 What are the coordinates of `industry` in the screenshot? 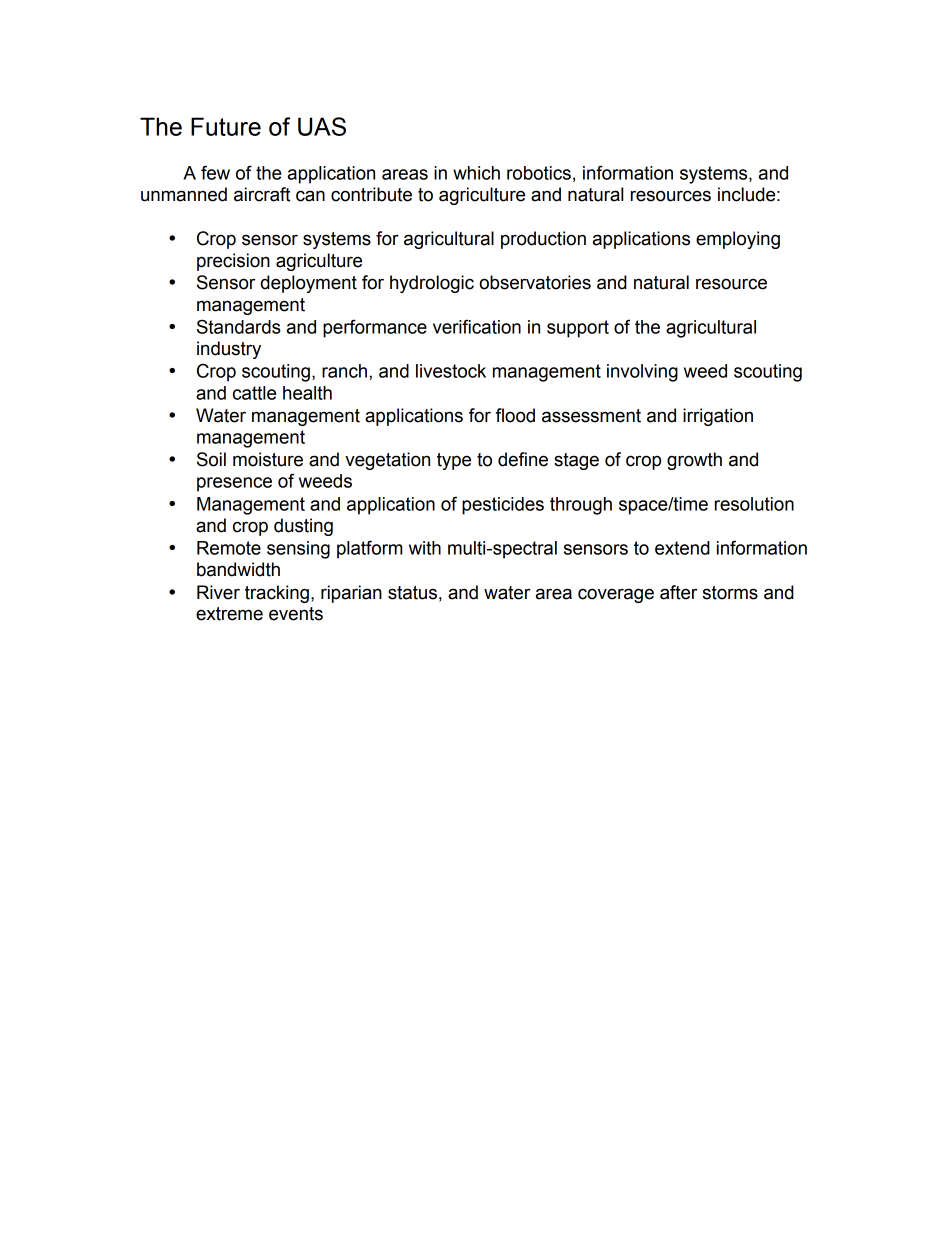 It's located at (229, 350).
